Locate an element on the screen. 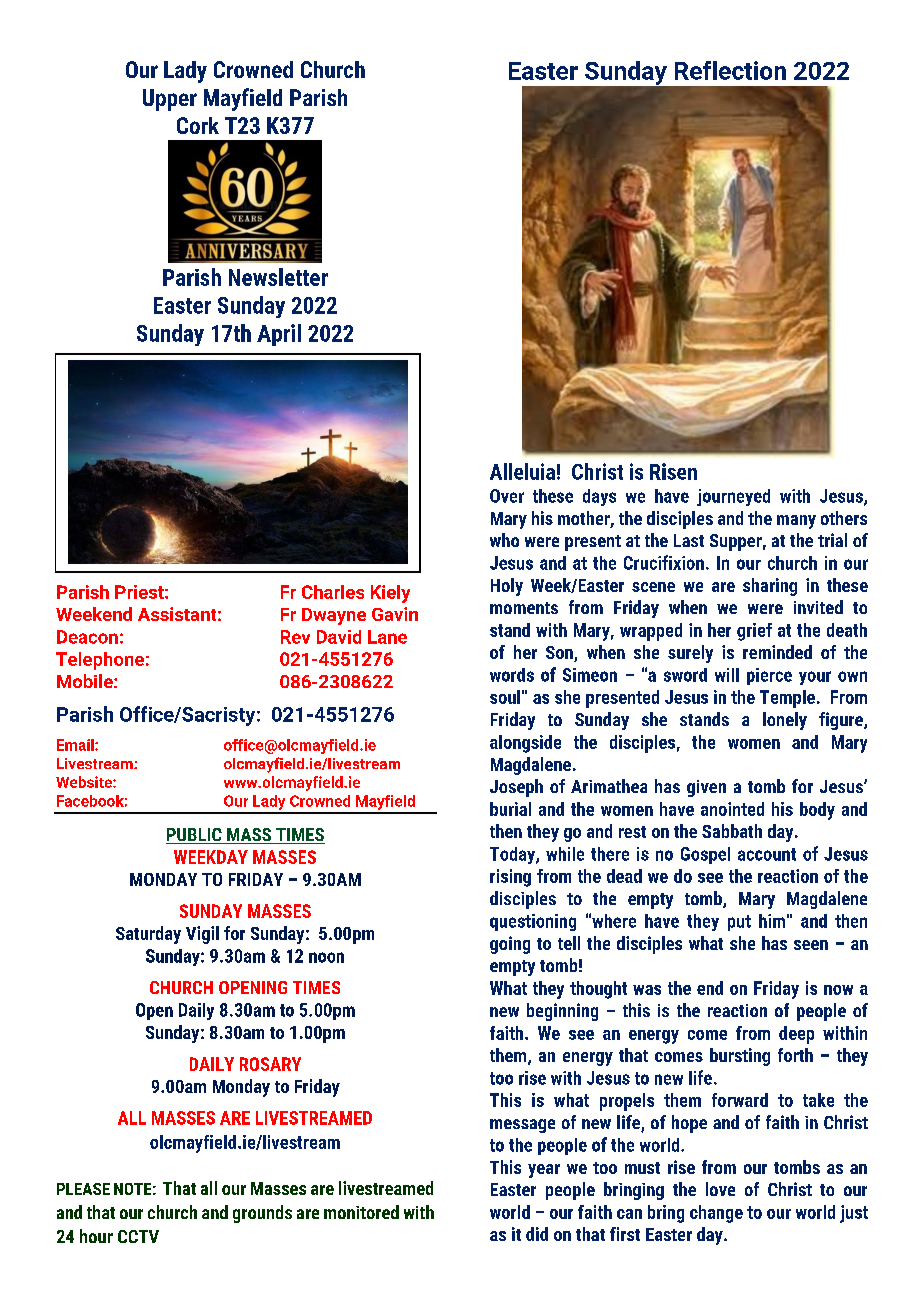 The image size is (924, 1308). Cork is located at coordinates (198, 125).
